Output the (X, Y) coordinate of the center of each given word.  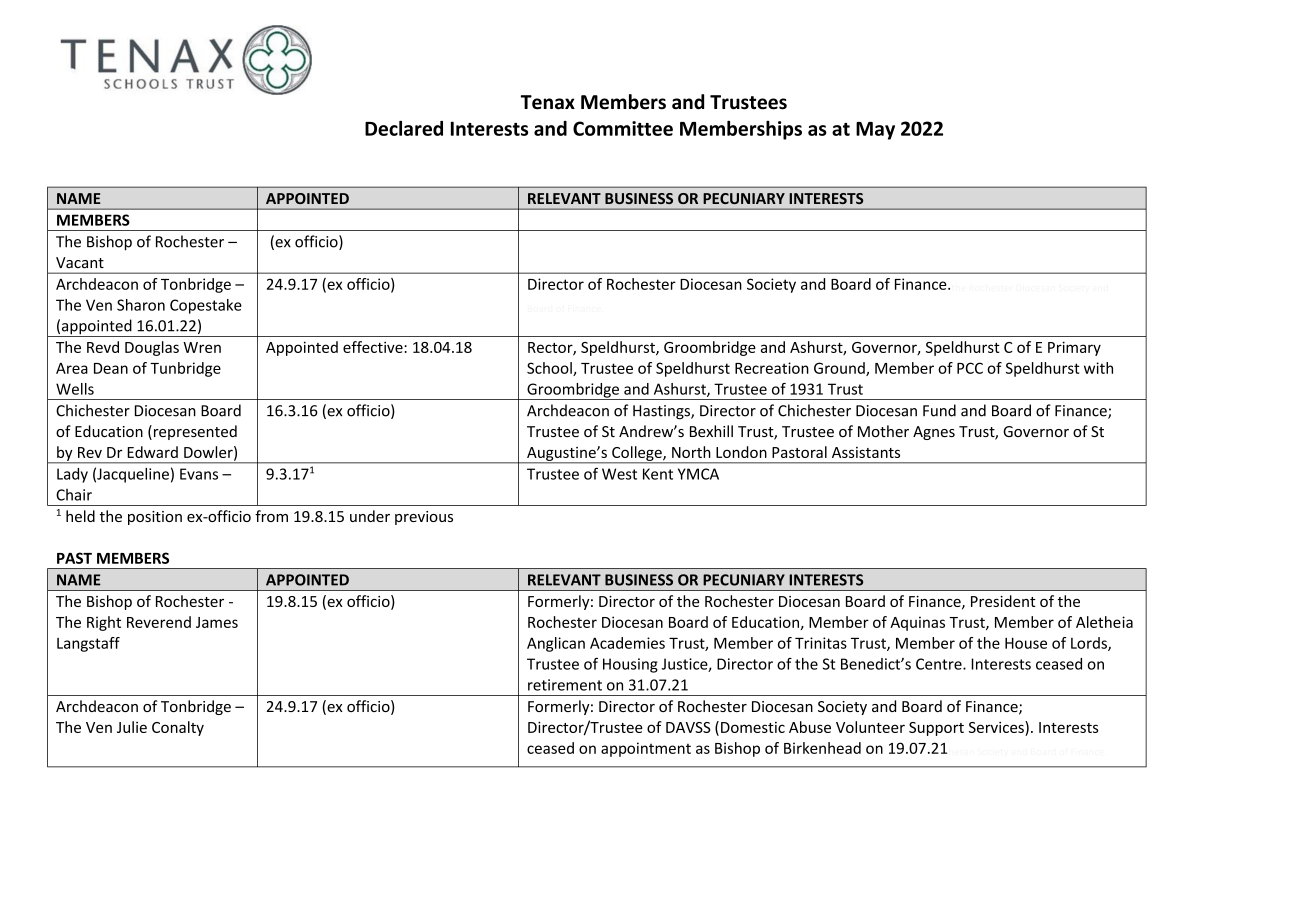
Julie (132, 727)
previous (424, 518)
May (875, 131)
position (155, 518)
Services (997, 727)
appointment (646, 749)
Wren (202, 347)
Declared (404, 128)
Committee (623, 128)
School (550, 369)
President (1003, 601)
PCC (970, 368)
